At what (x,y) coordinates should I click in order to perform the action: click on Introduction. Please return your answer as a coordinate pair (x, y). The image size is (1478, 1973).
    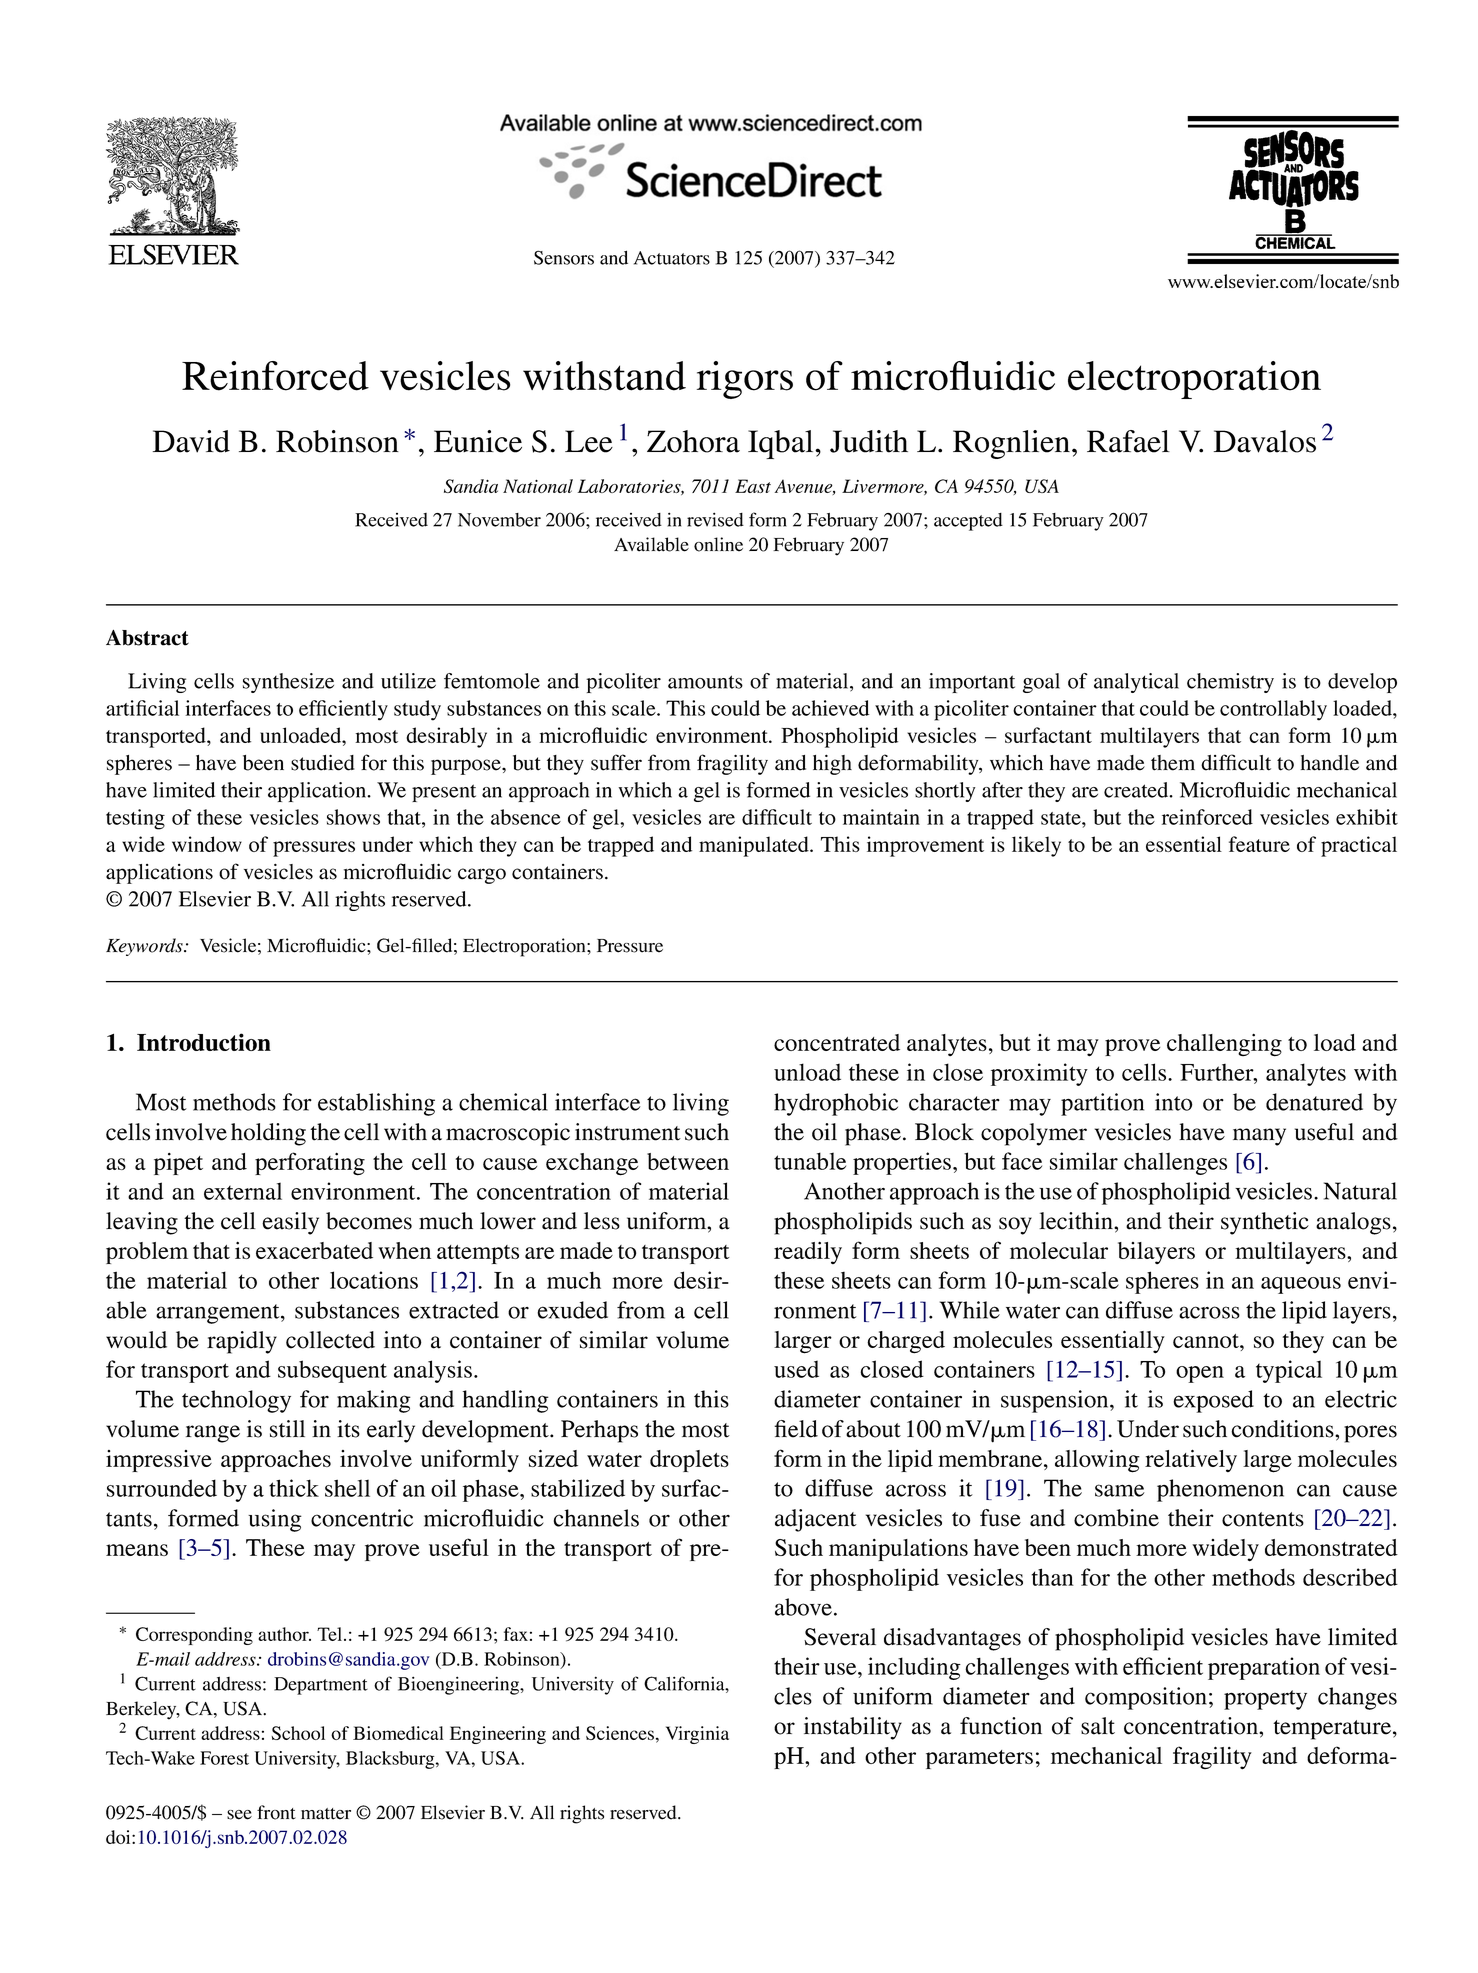
    Looking at the image, I should click on (204, 1042).
